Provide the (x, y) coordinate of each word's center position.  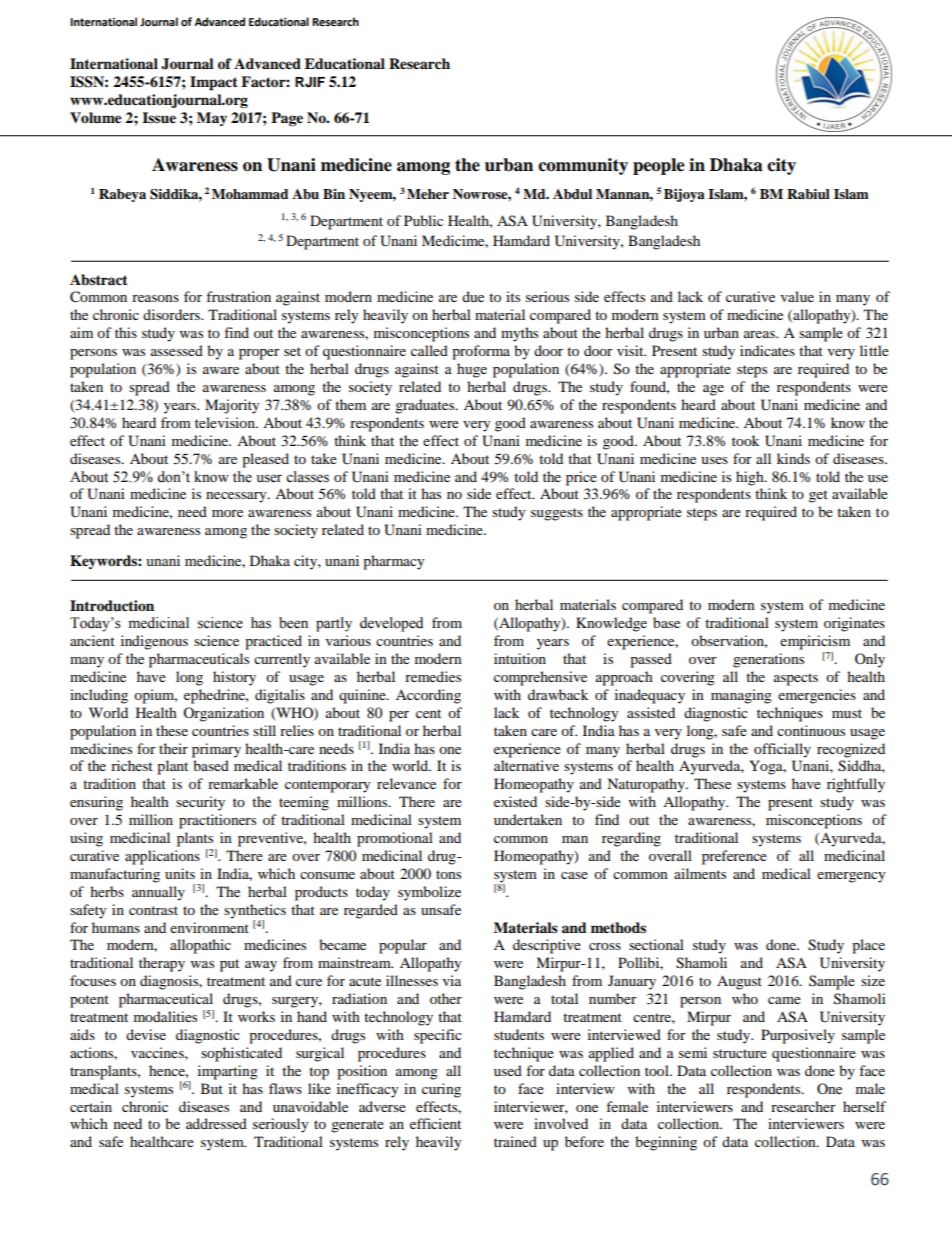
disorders (172, 314)
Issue (159, 118)
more (227, 513)
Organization (223, 714)
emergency (851, 877)
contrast (153, 910)
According (428, 696)
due (473, 296)
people (659, 166)
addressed (216, 1123)
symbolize (429, 893)
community (583, 166)
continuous (811, 730)
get (818, 496)
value (797, 296)
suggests (557, 514)
